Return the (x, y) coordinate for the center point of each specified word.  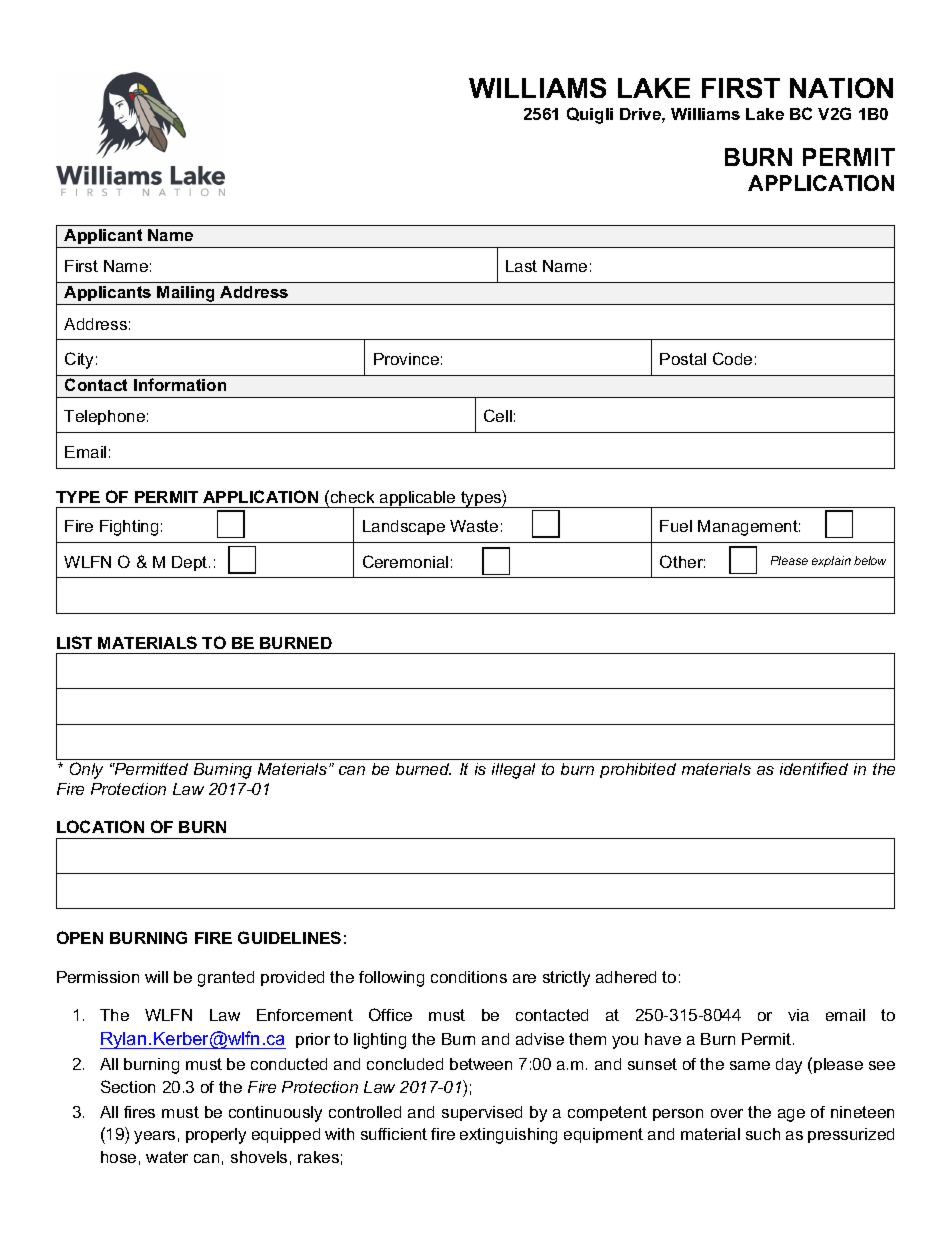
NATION (841, 88)
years (154, 1137)
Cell (498, 415)
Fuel (676, 526)
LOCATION (100, 826)
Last (521, 266)
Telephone (104, 417)
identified (814, 768)
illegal (513, 771)
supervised (482, 1113)
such (763, 1134)
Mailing (187, 295)
